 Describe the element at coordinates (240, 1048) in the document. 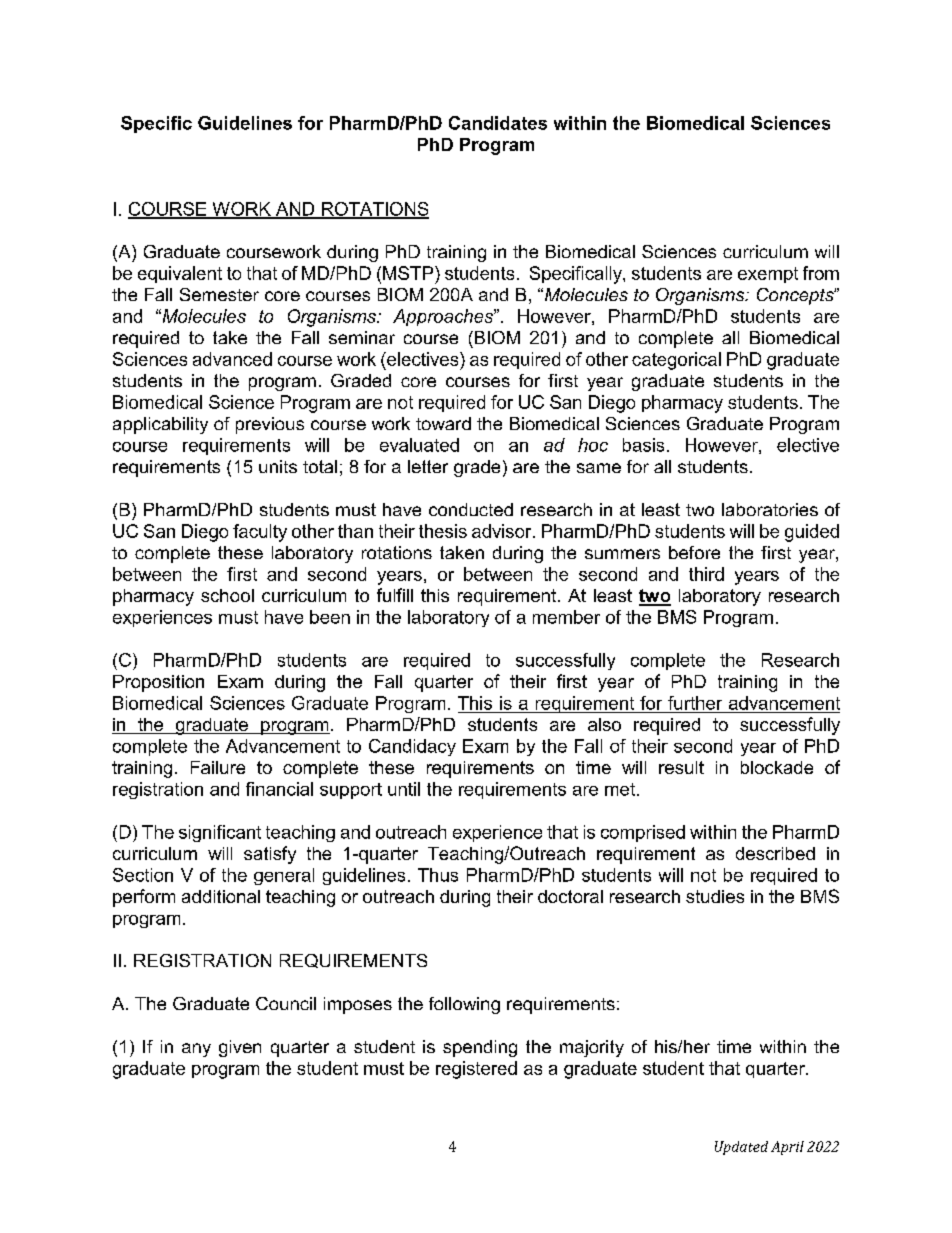

I see `given` at that location.
